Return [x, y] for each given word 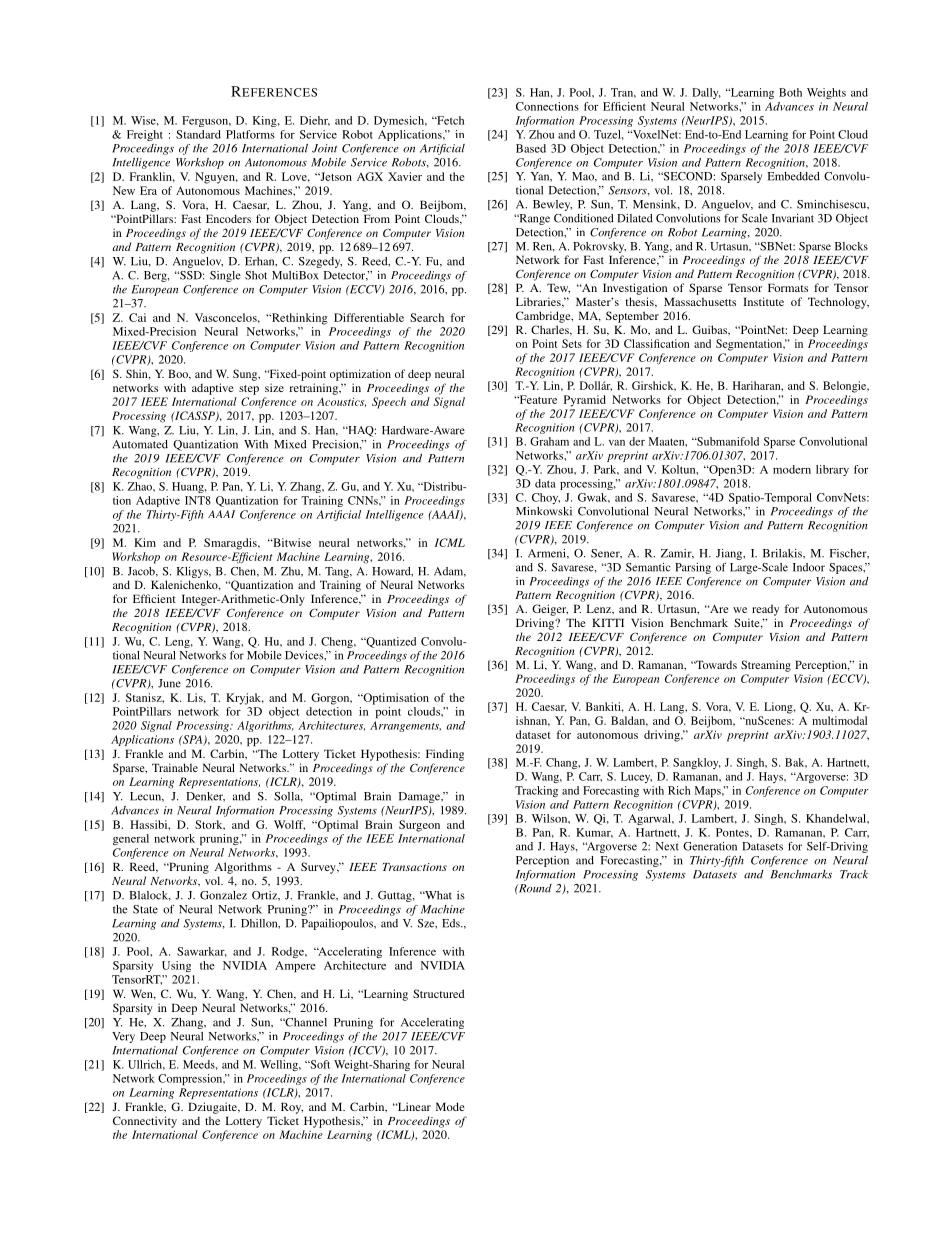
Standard [198, 134]
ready [765, 610]
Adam [450, 572]
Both [790, 92]
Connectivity [145, 1122]
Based [531, 148]
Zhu [292, 571]
